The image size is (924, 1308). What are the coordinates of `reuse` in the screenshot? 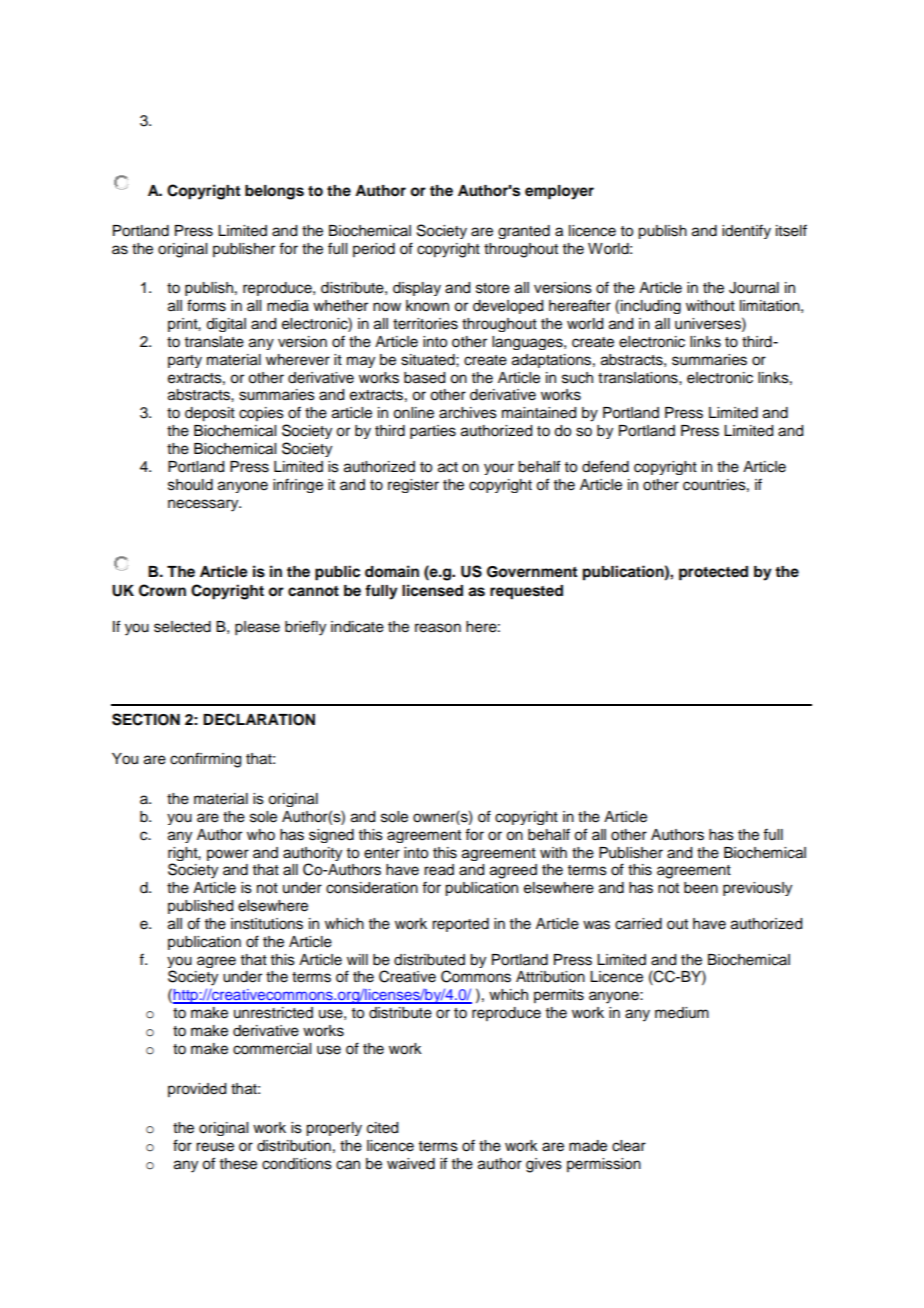 It's located at (215, 1147).
